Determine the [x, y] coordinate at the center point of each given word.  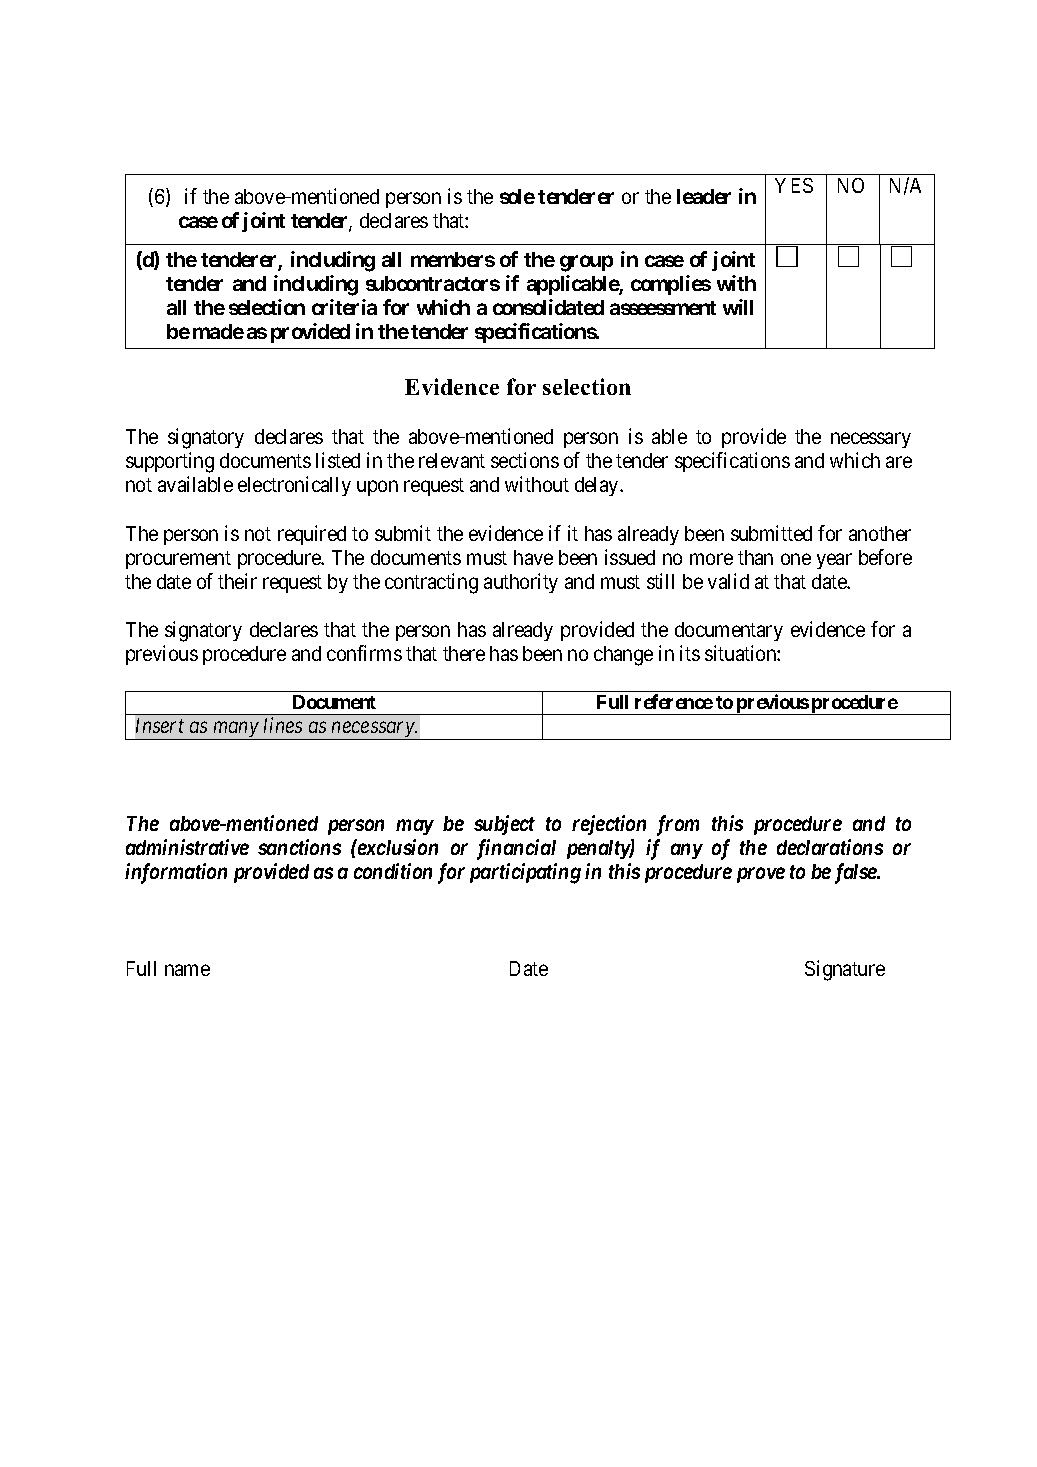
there [464, 653]
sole [517, 196]
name [187, 970]
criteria [344, 307]
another [880, 533]
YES [794, 185]
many [235, 731]
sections [525, 460]
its [690, 653]
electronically [294, 486]
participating [525, 873]
